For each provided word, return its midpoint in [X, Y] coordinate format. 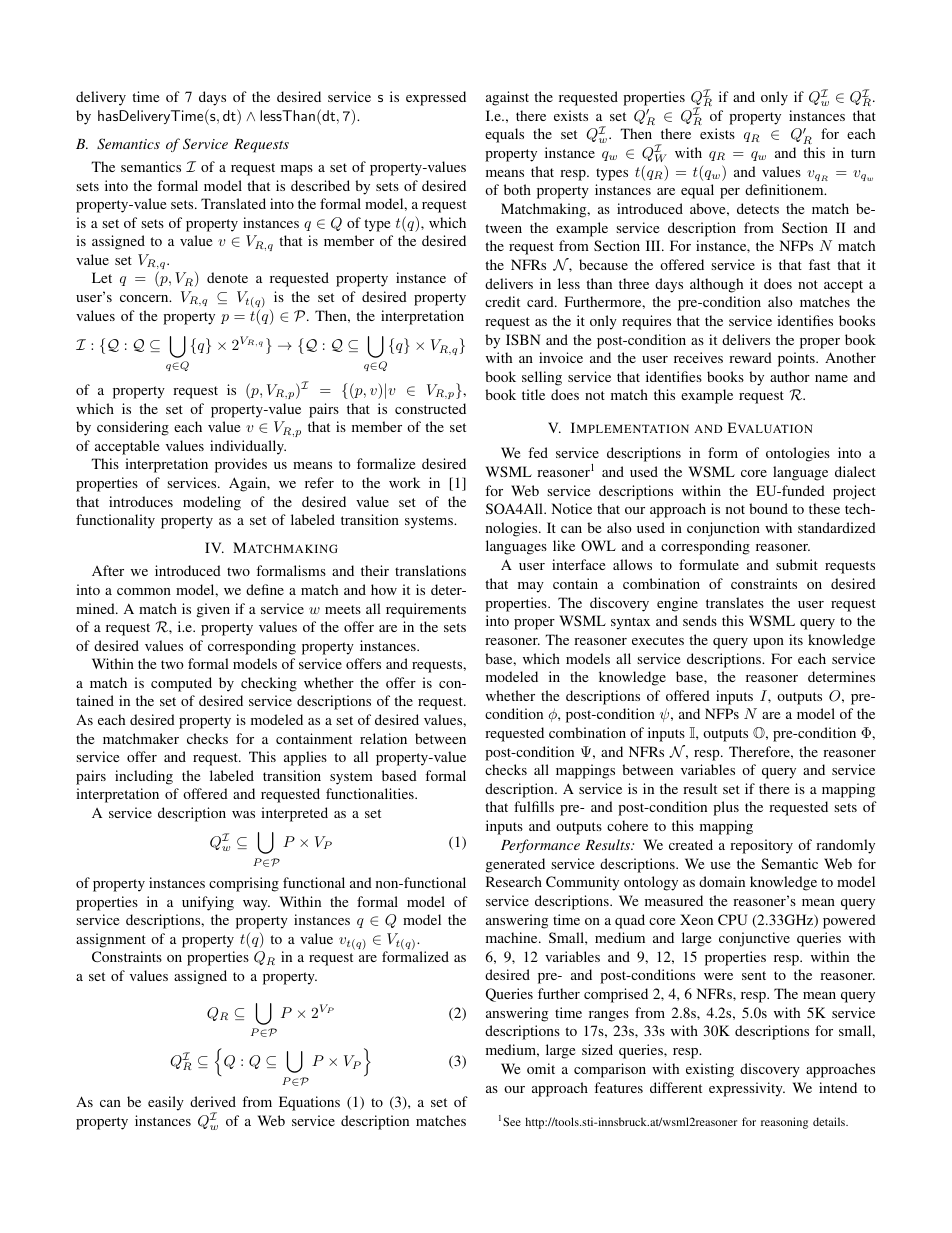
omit [541, 1068]
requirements [426, 610]
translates [735, 602]
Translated [233, 203]
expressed [436, 98]
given [213, 610]
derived [213, 1101]
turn [863, 153]
